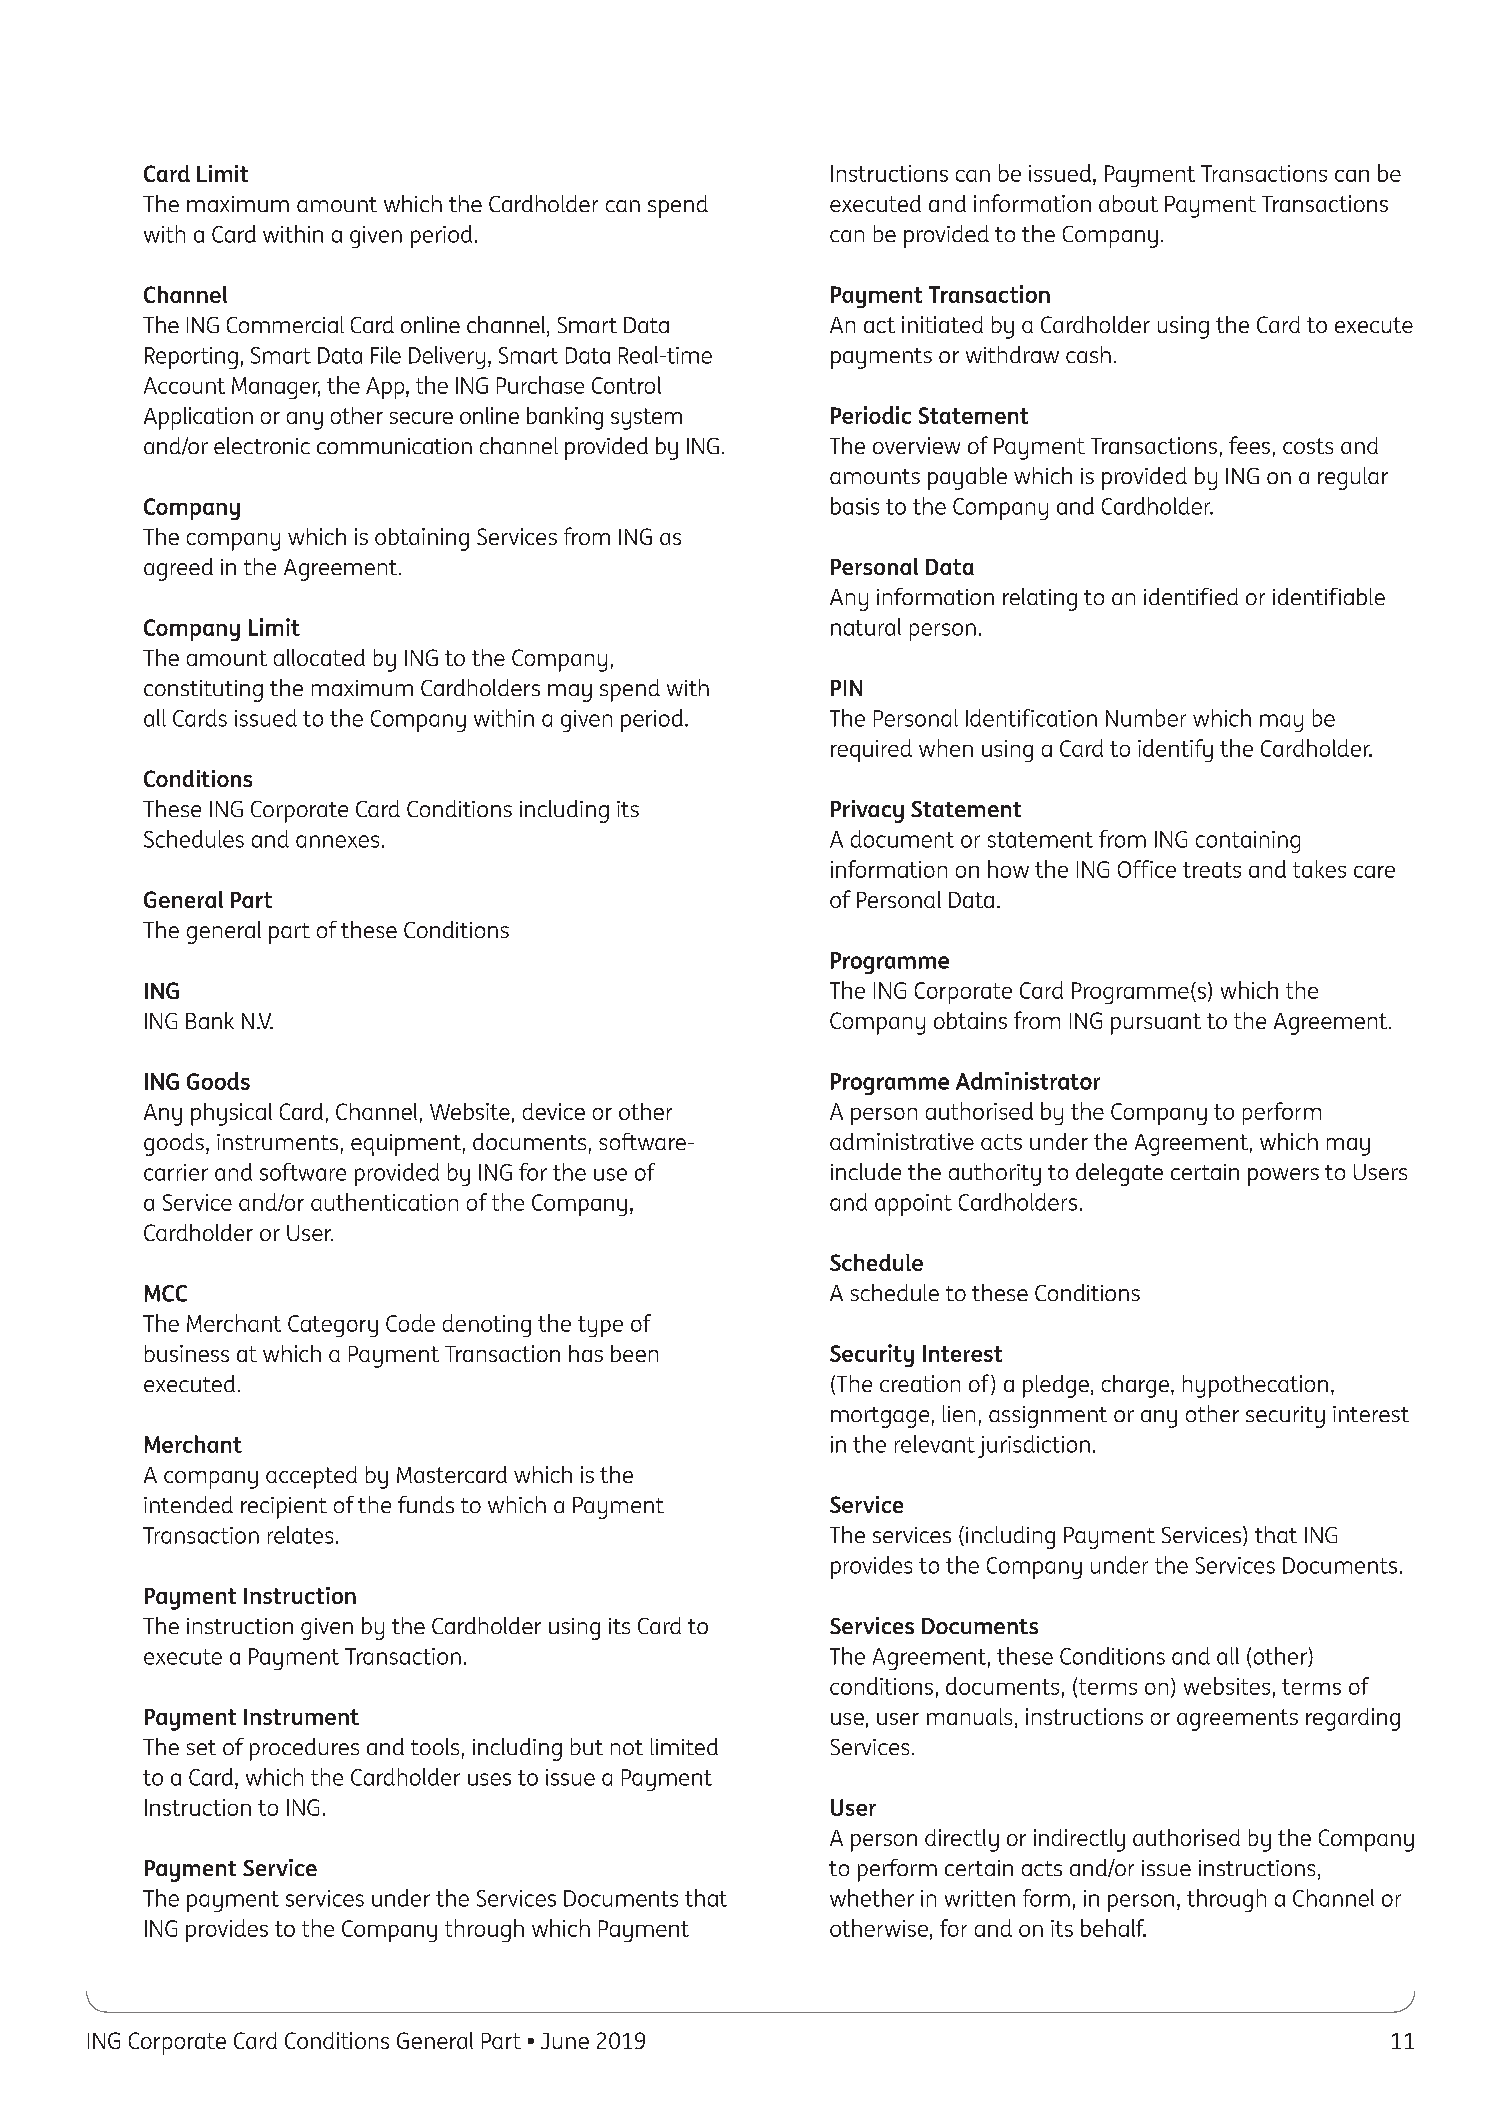 The image size is (1501, 2123). Describe the element at coordinates (1248, 842) in the screenshot. I see `containing` at that location.
